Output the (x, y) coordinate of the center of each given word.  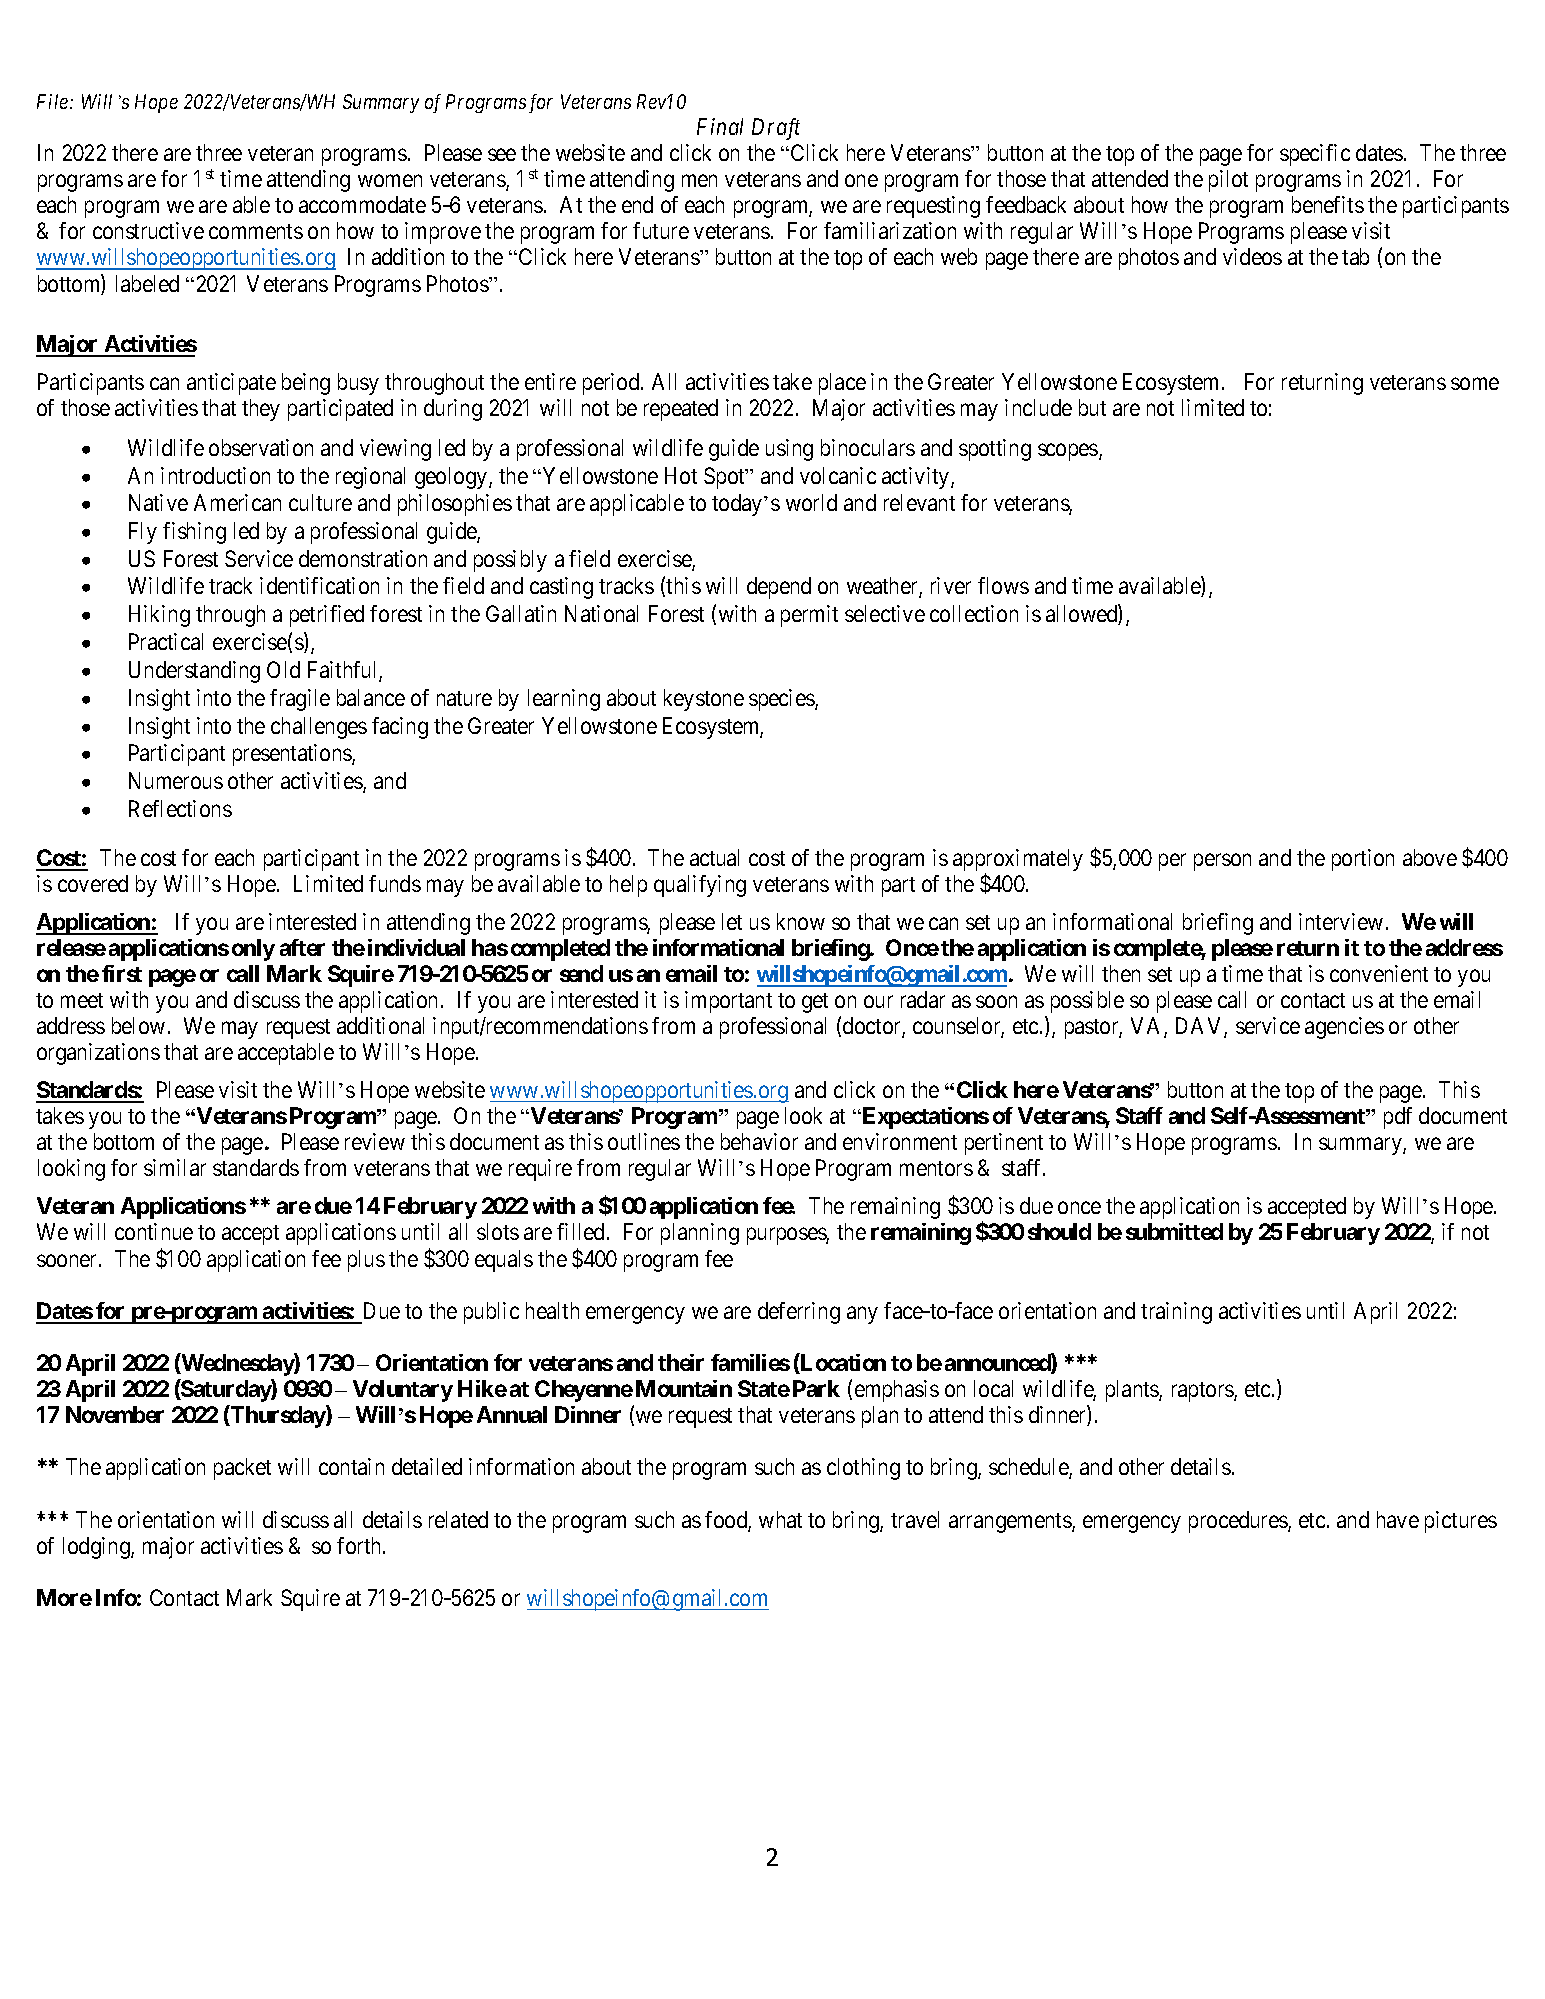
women (390, 181)
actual (714, 857)
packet (242, 1469)
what (780, 1519)
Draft (776, 129)
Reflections (180, 808)
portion (1363, 860)
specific (1315, 155)
